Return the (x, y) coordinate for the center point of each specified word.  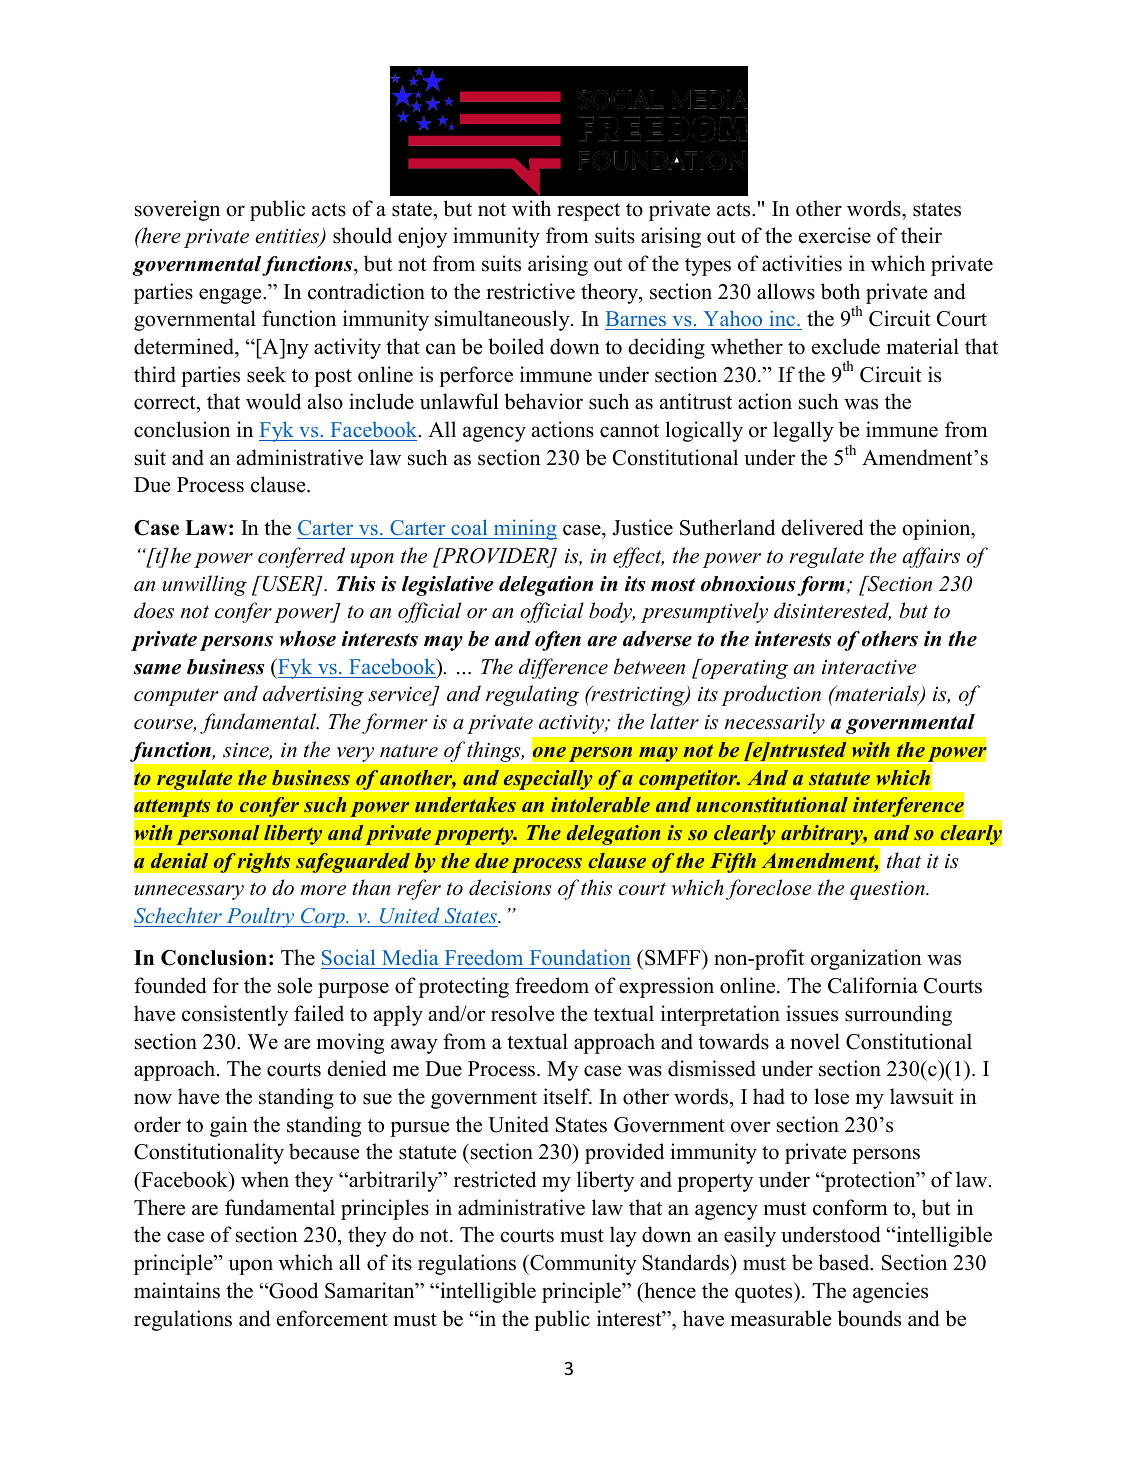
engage (231, 296)
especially (548, 781)
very (355, 754)
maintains (177, 1290)
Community (582, 1264)
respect (588, 212)
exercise (835, 235)
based (845, 1262)
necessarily (775, 724)
